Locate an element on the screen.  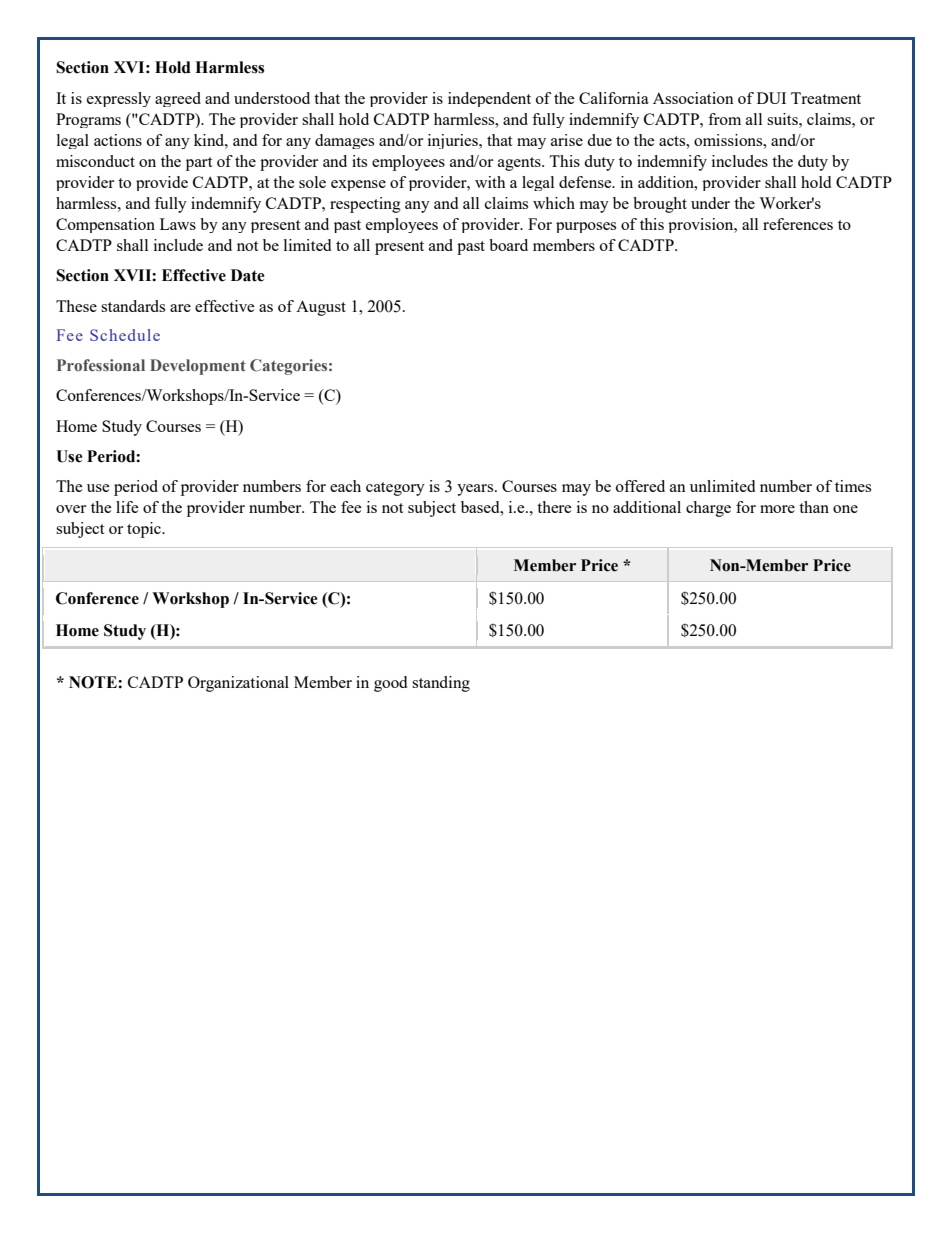
agreed is located at coordinates (178, 99).
